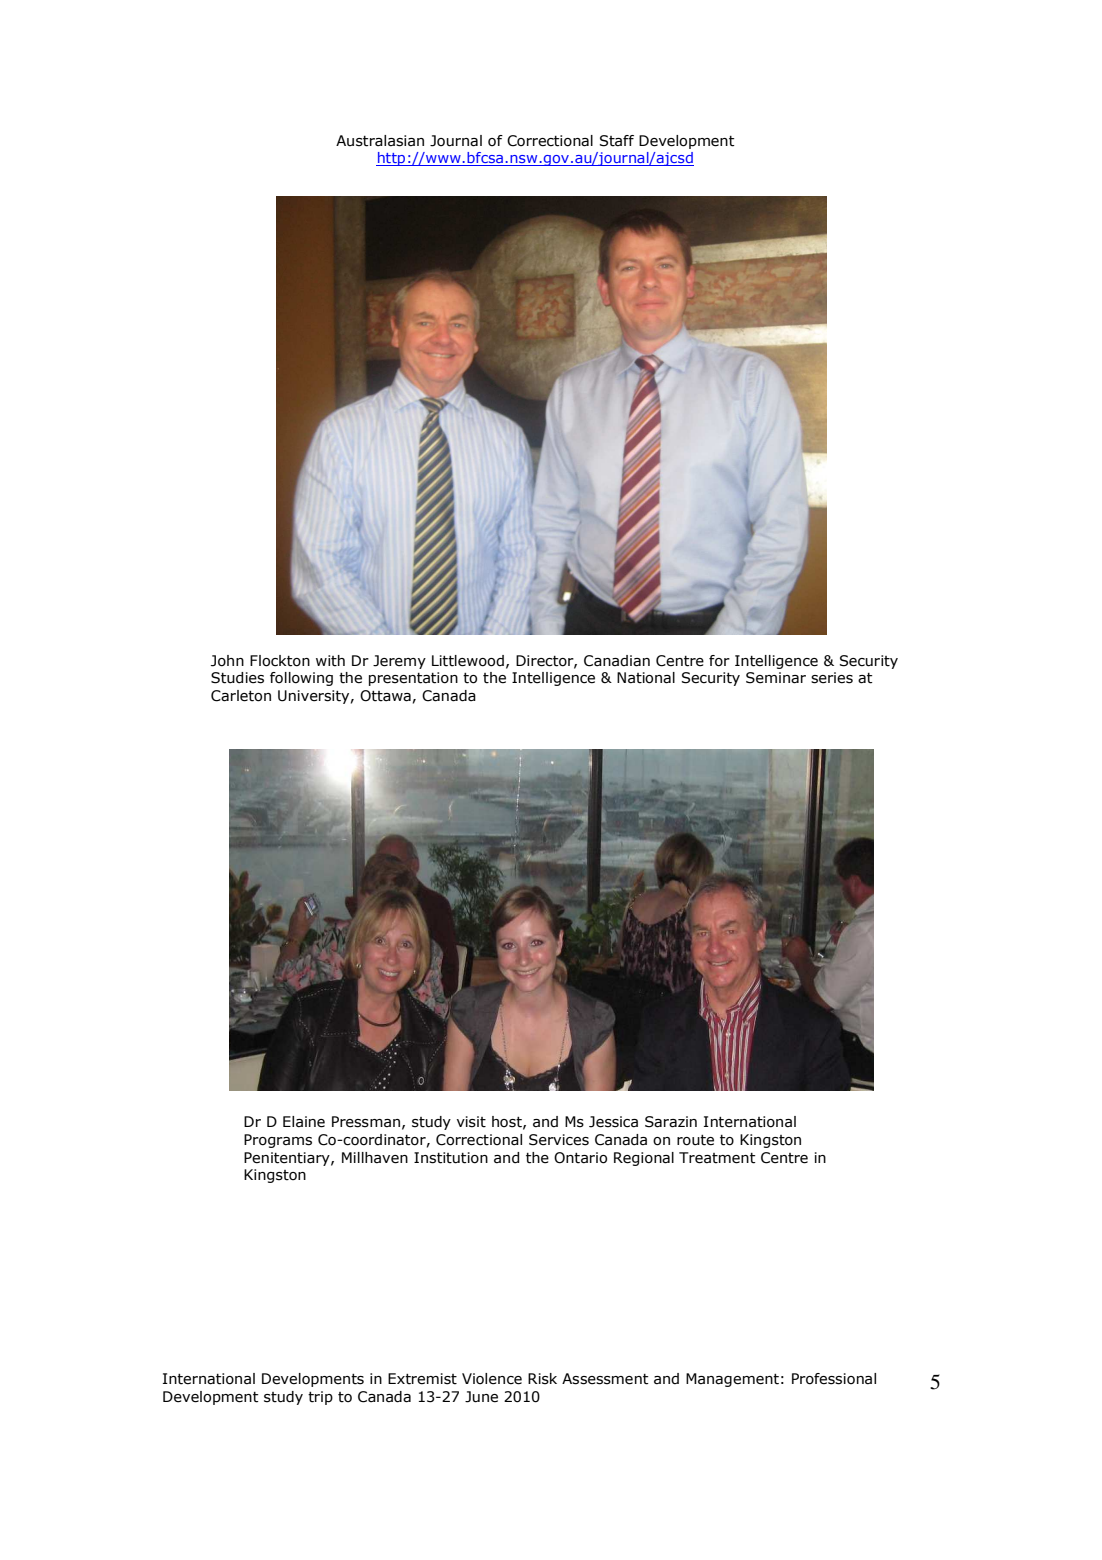 The height and width of the screenshot is (1560, 1102). What do you see at coordinates (320, 1398) in the screenshot?
I see `trip` at bounding box center [320, 1398].
